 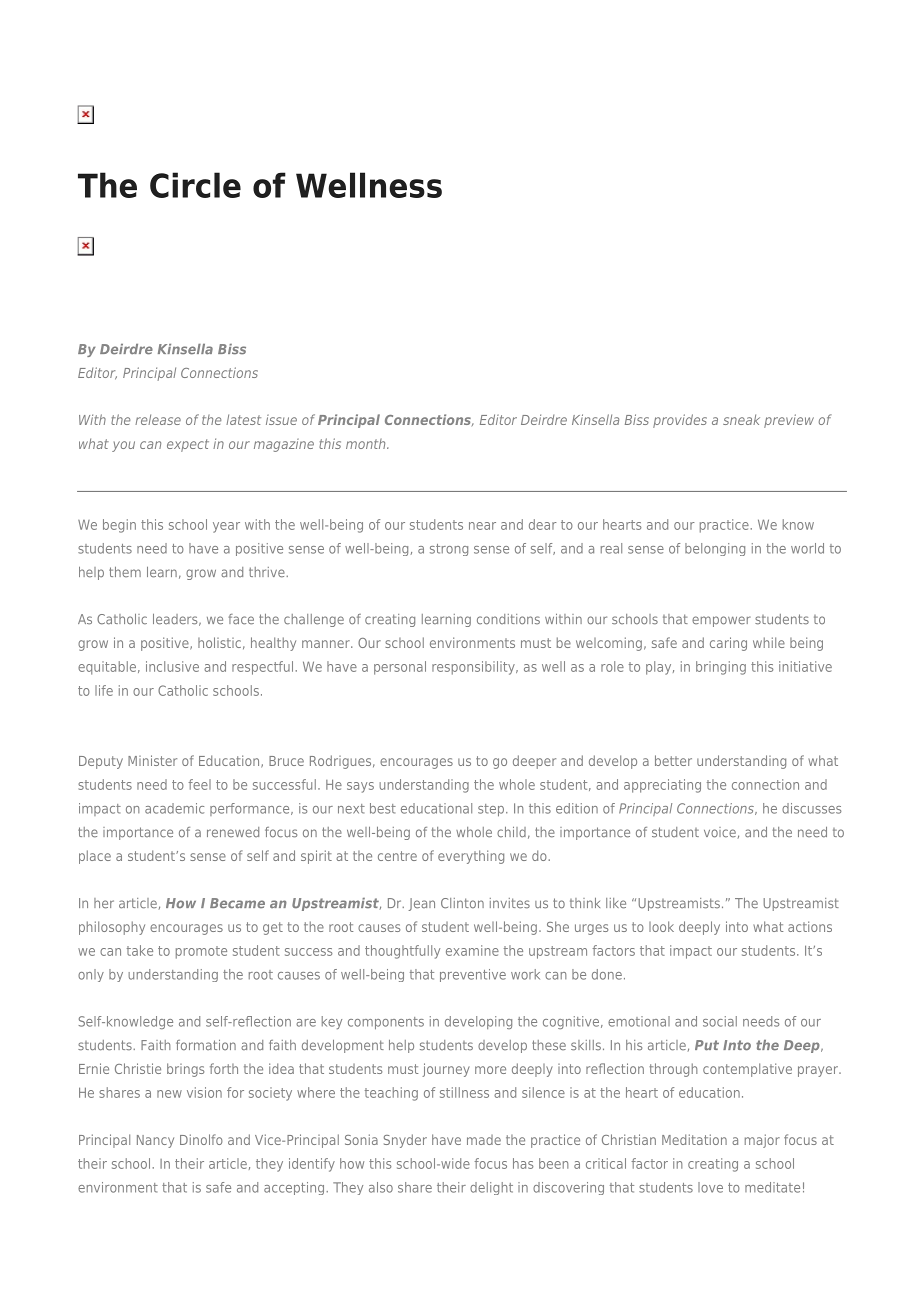 I want to click on inclusive, so click(x=172, y=666).
